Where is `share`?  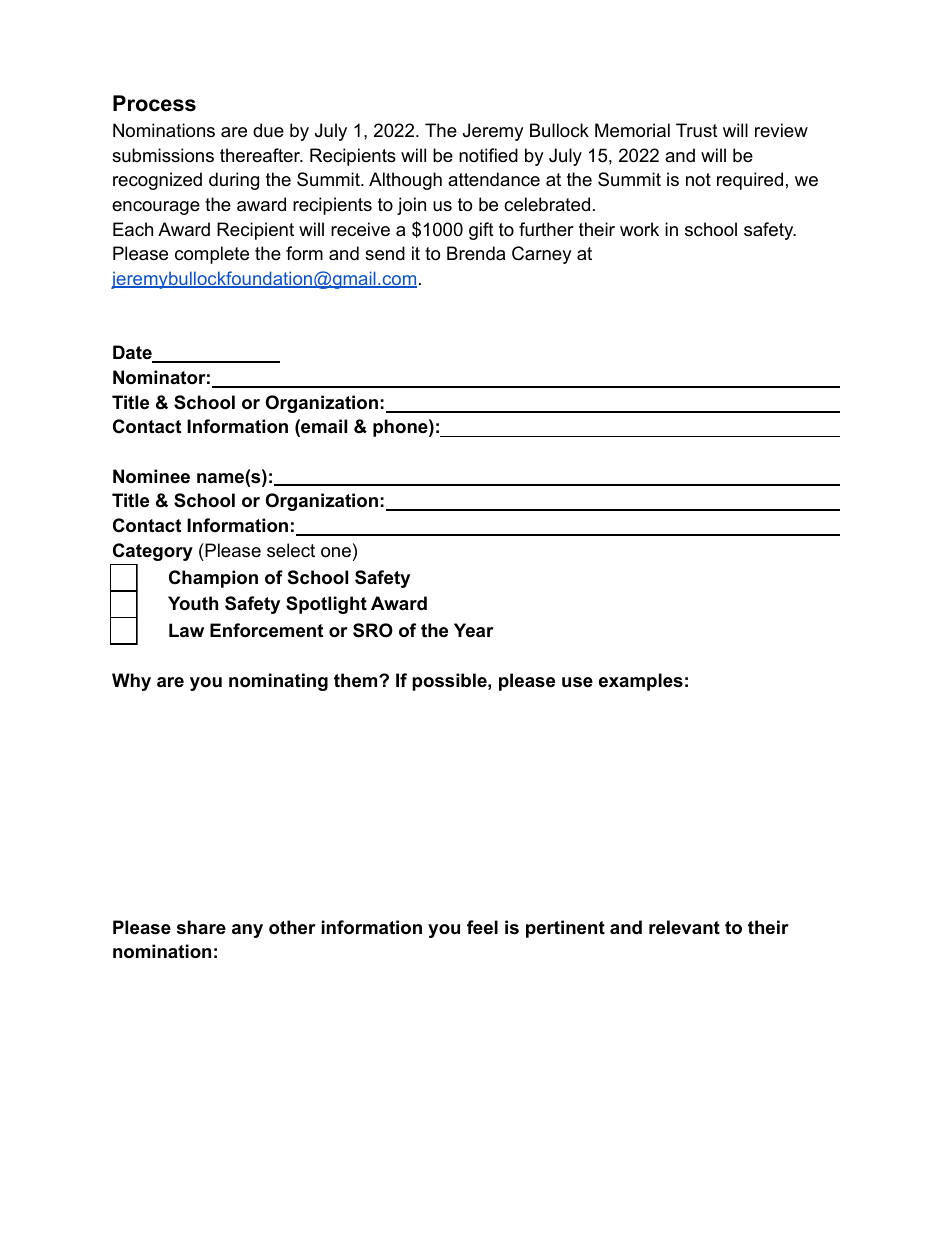 share is located at coordinates (201, 927).
